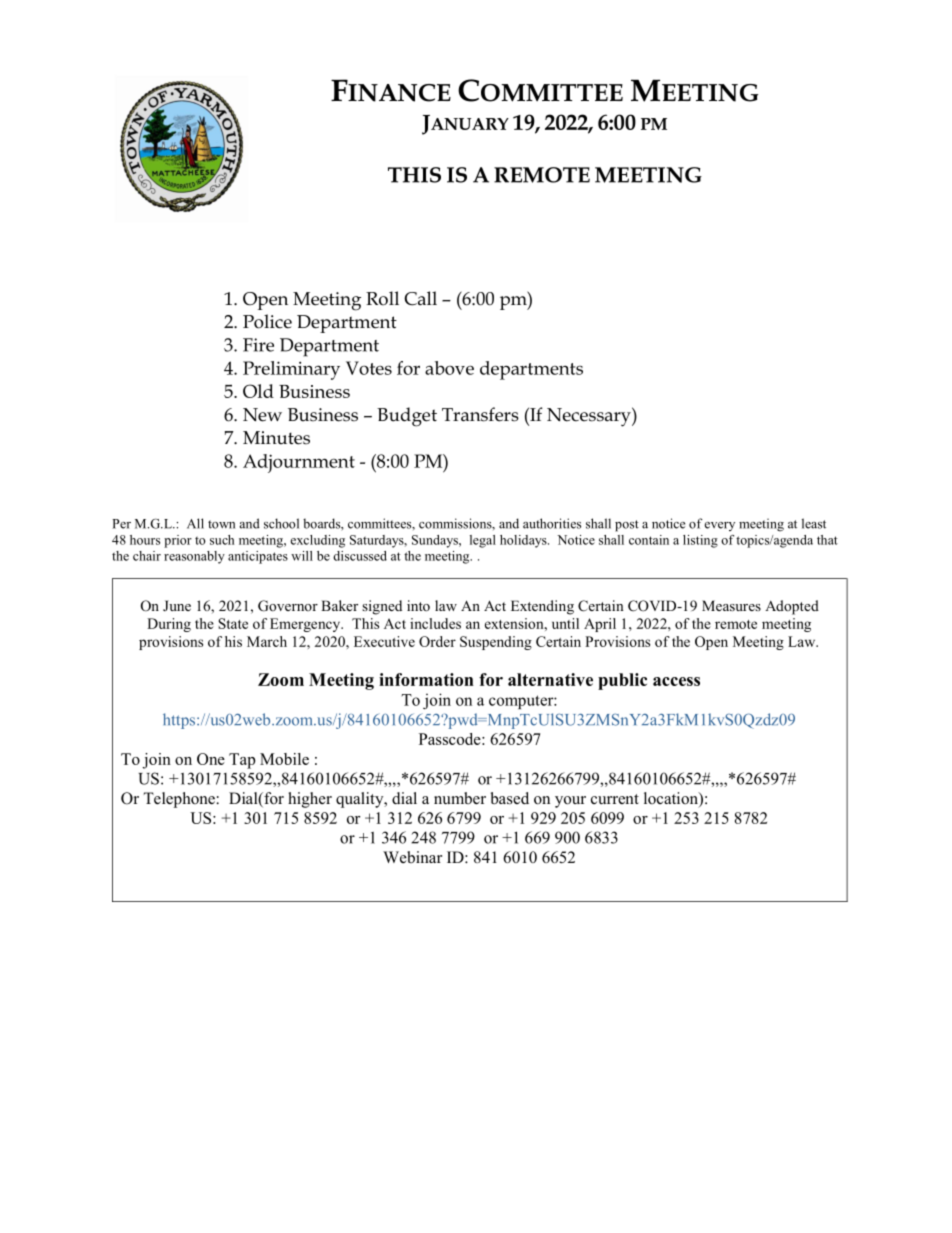 The height and width of the screenshot is (1233, 952). I want to click on Telephone, so click(180, 800).
